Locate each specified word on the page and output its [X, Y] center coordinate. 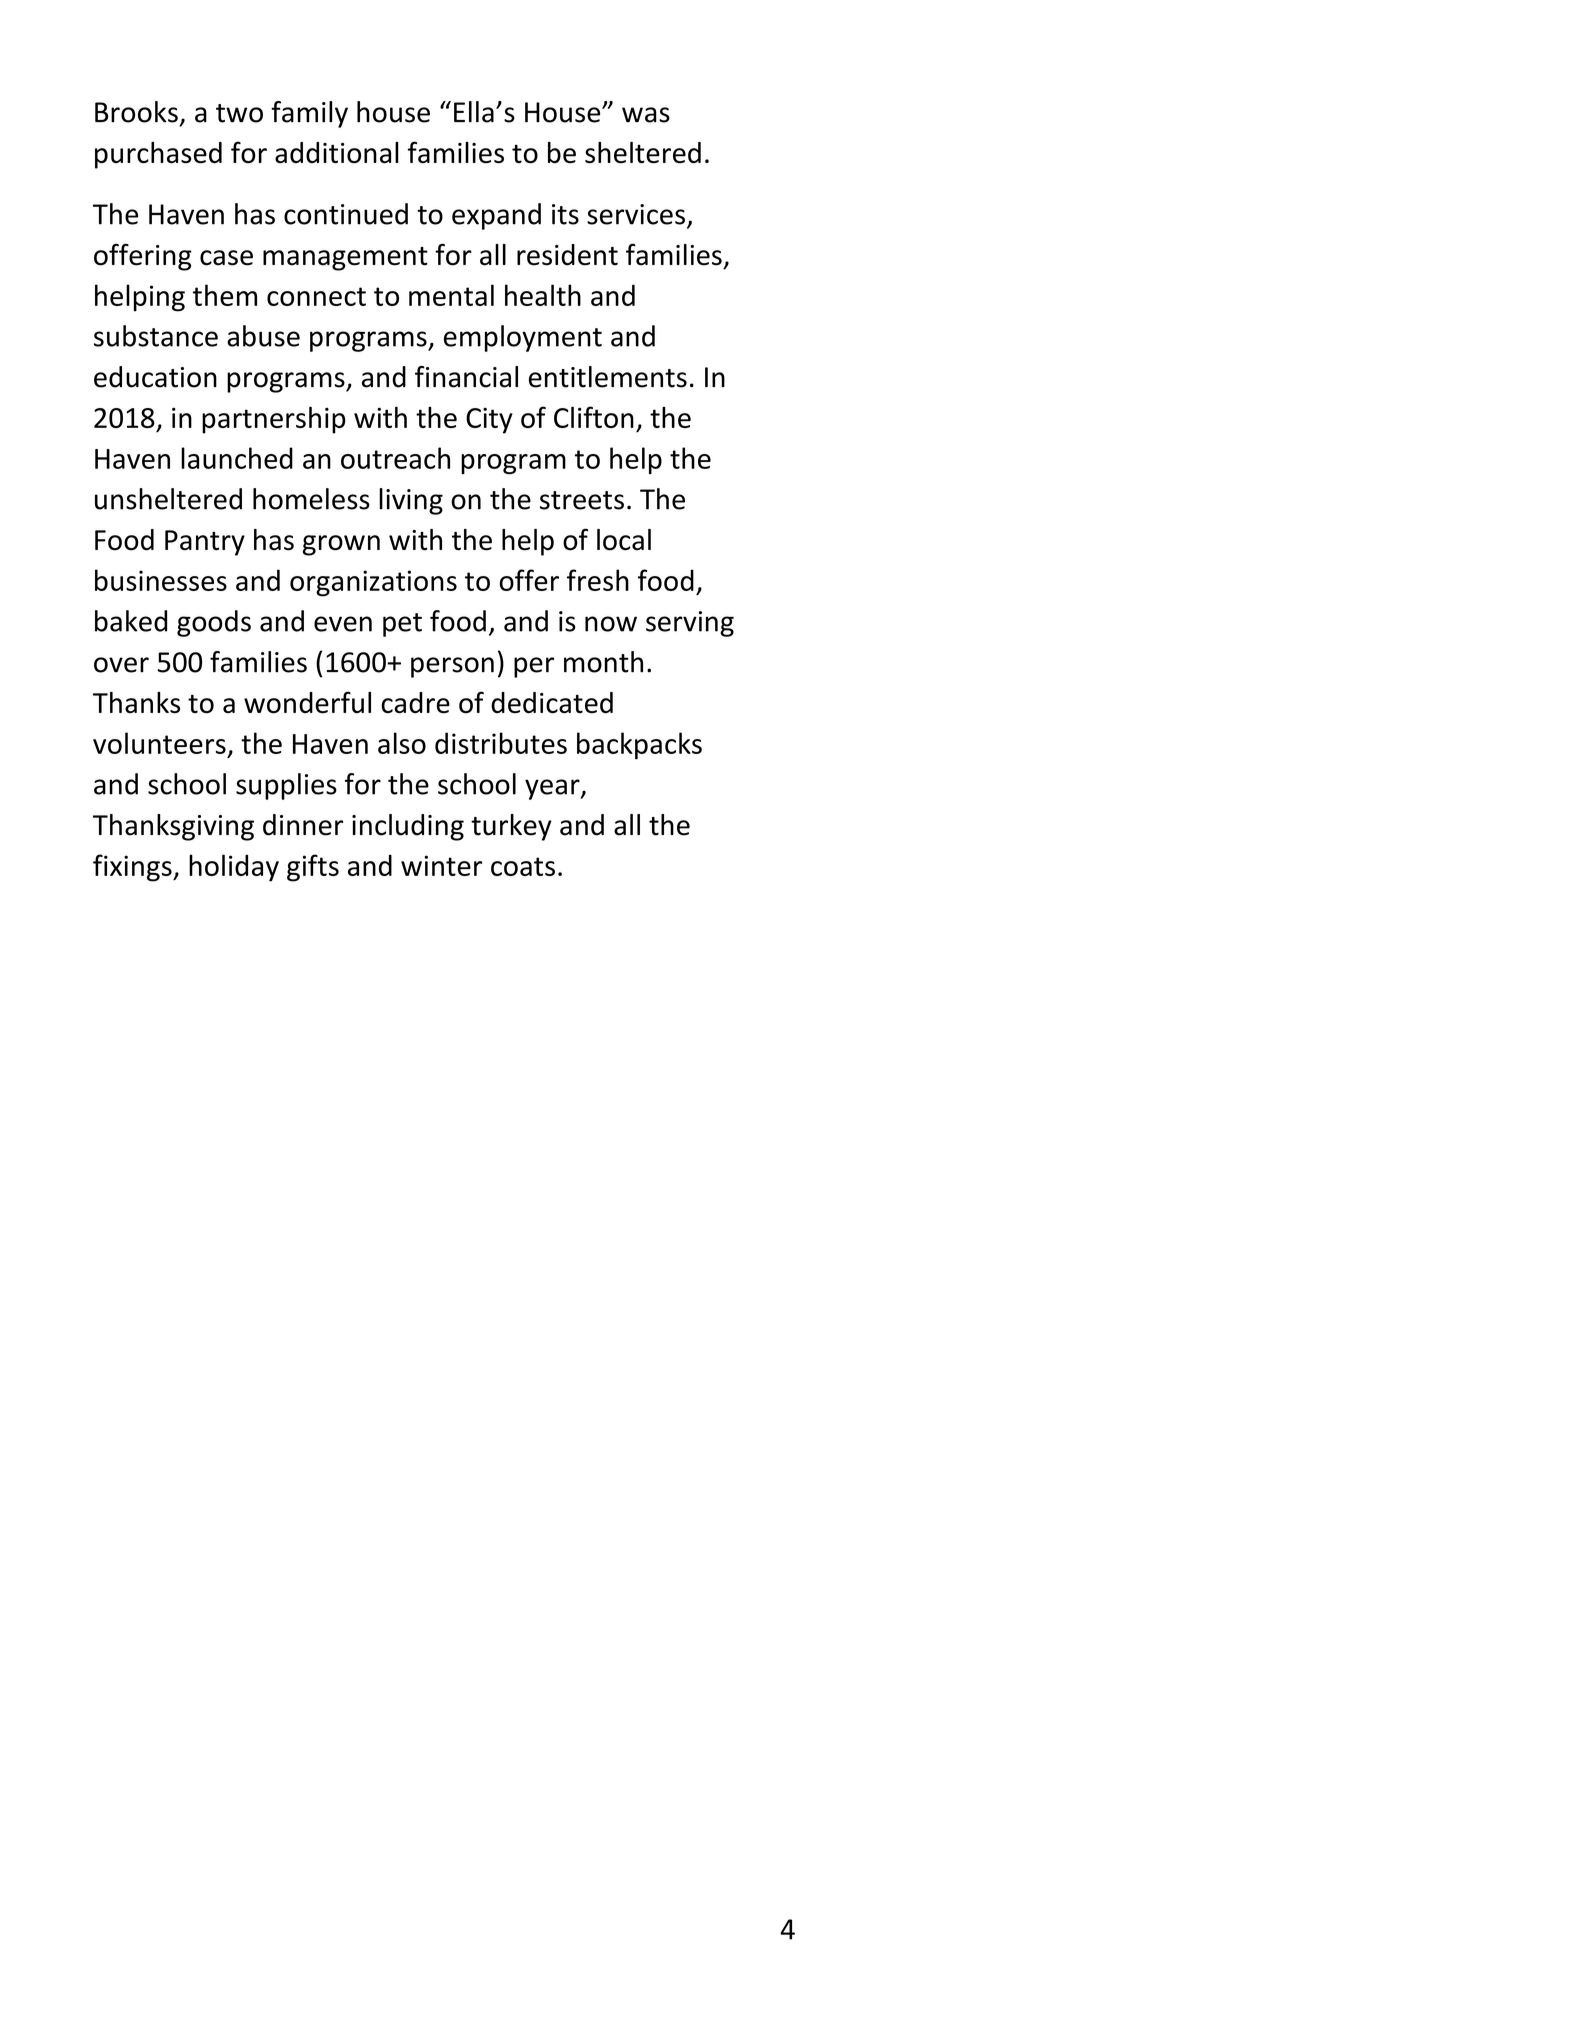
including [408, 827]
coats [523, 866]
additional [337, 153]
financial [466, 377]
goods [214, 623]
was [646, 115]
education [155, 377]
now [611, 624]
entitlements [608, 377]
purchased [158, 155]
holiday [234, 868]
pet [402, 625]
